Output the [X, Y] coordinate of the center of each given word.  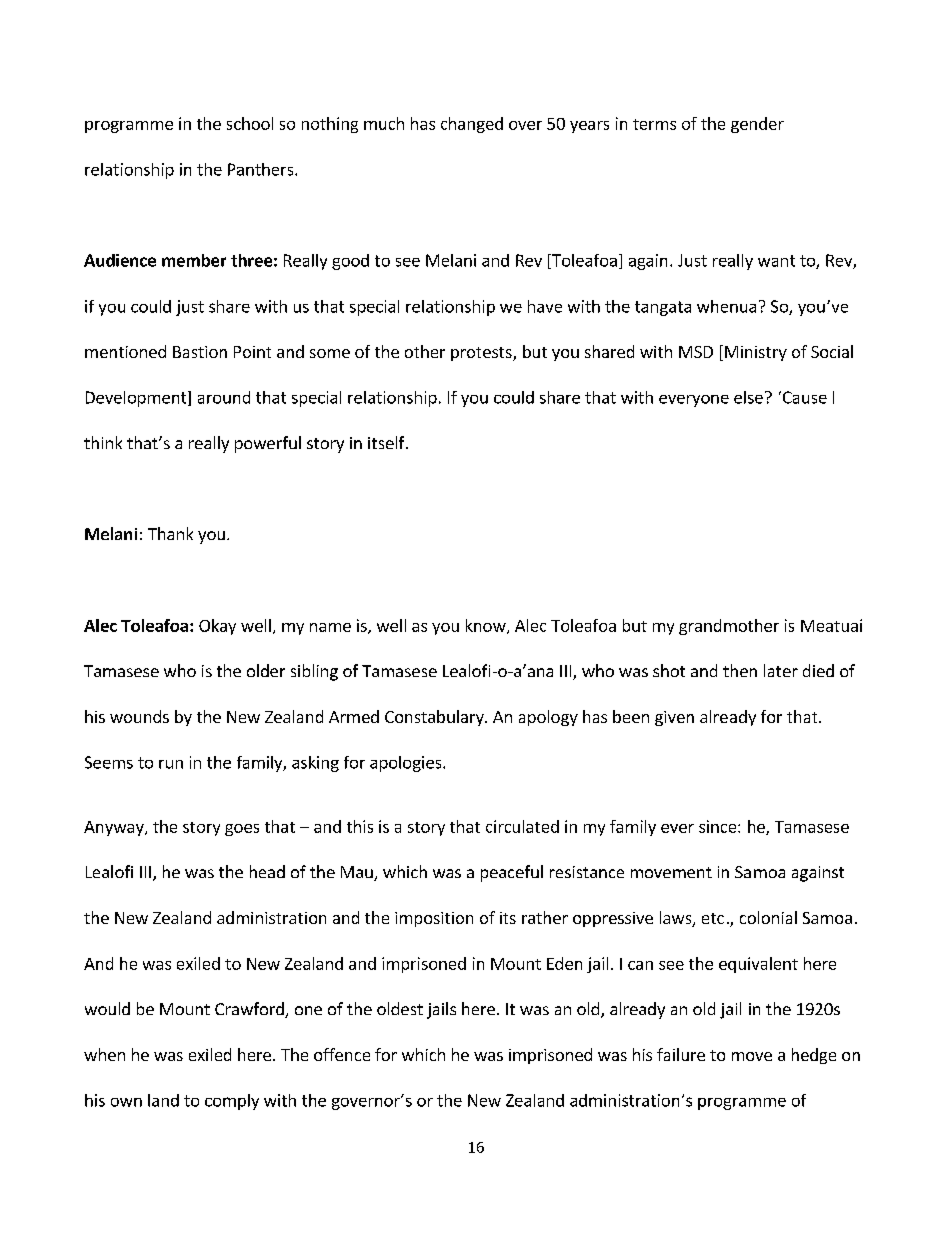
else [748, 397]
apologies [407, 764]
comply [232, 1102]
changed [472, 125]
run [171, 764]
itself [387, 442]
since [719, 826]
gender [757, 125]
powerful [268, 444]
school [250, 123]
